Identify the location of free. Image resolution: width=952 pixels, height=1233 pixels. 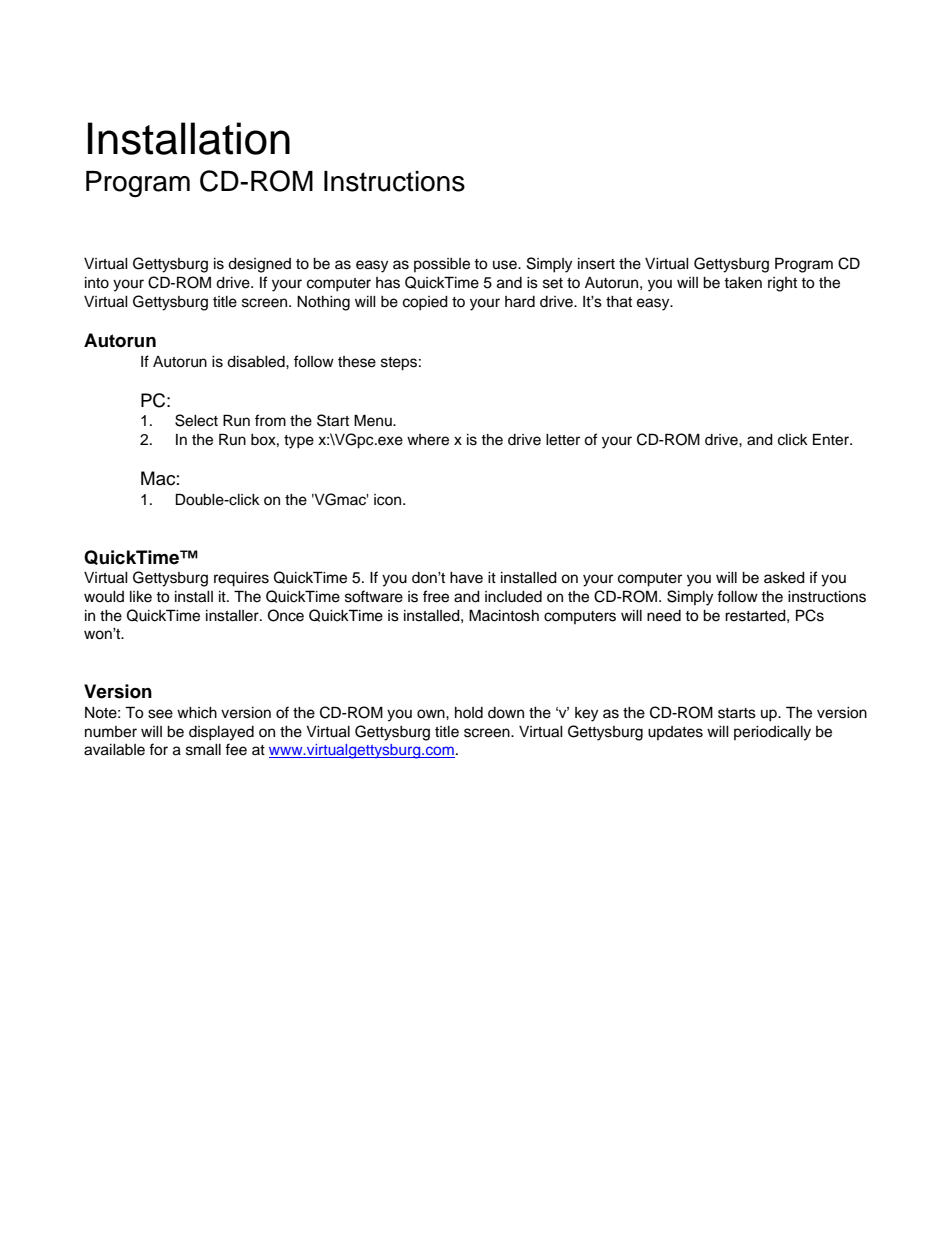
(436, 596).
